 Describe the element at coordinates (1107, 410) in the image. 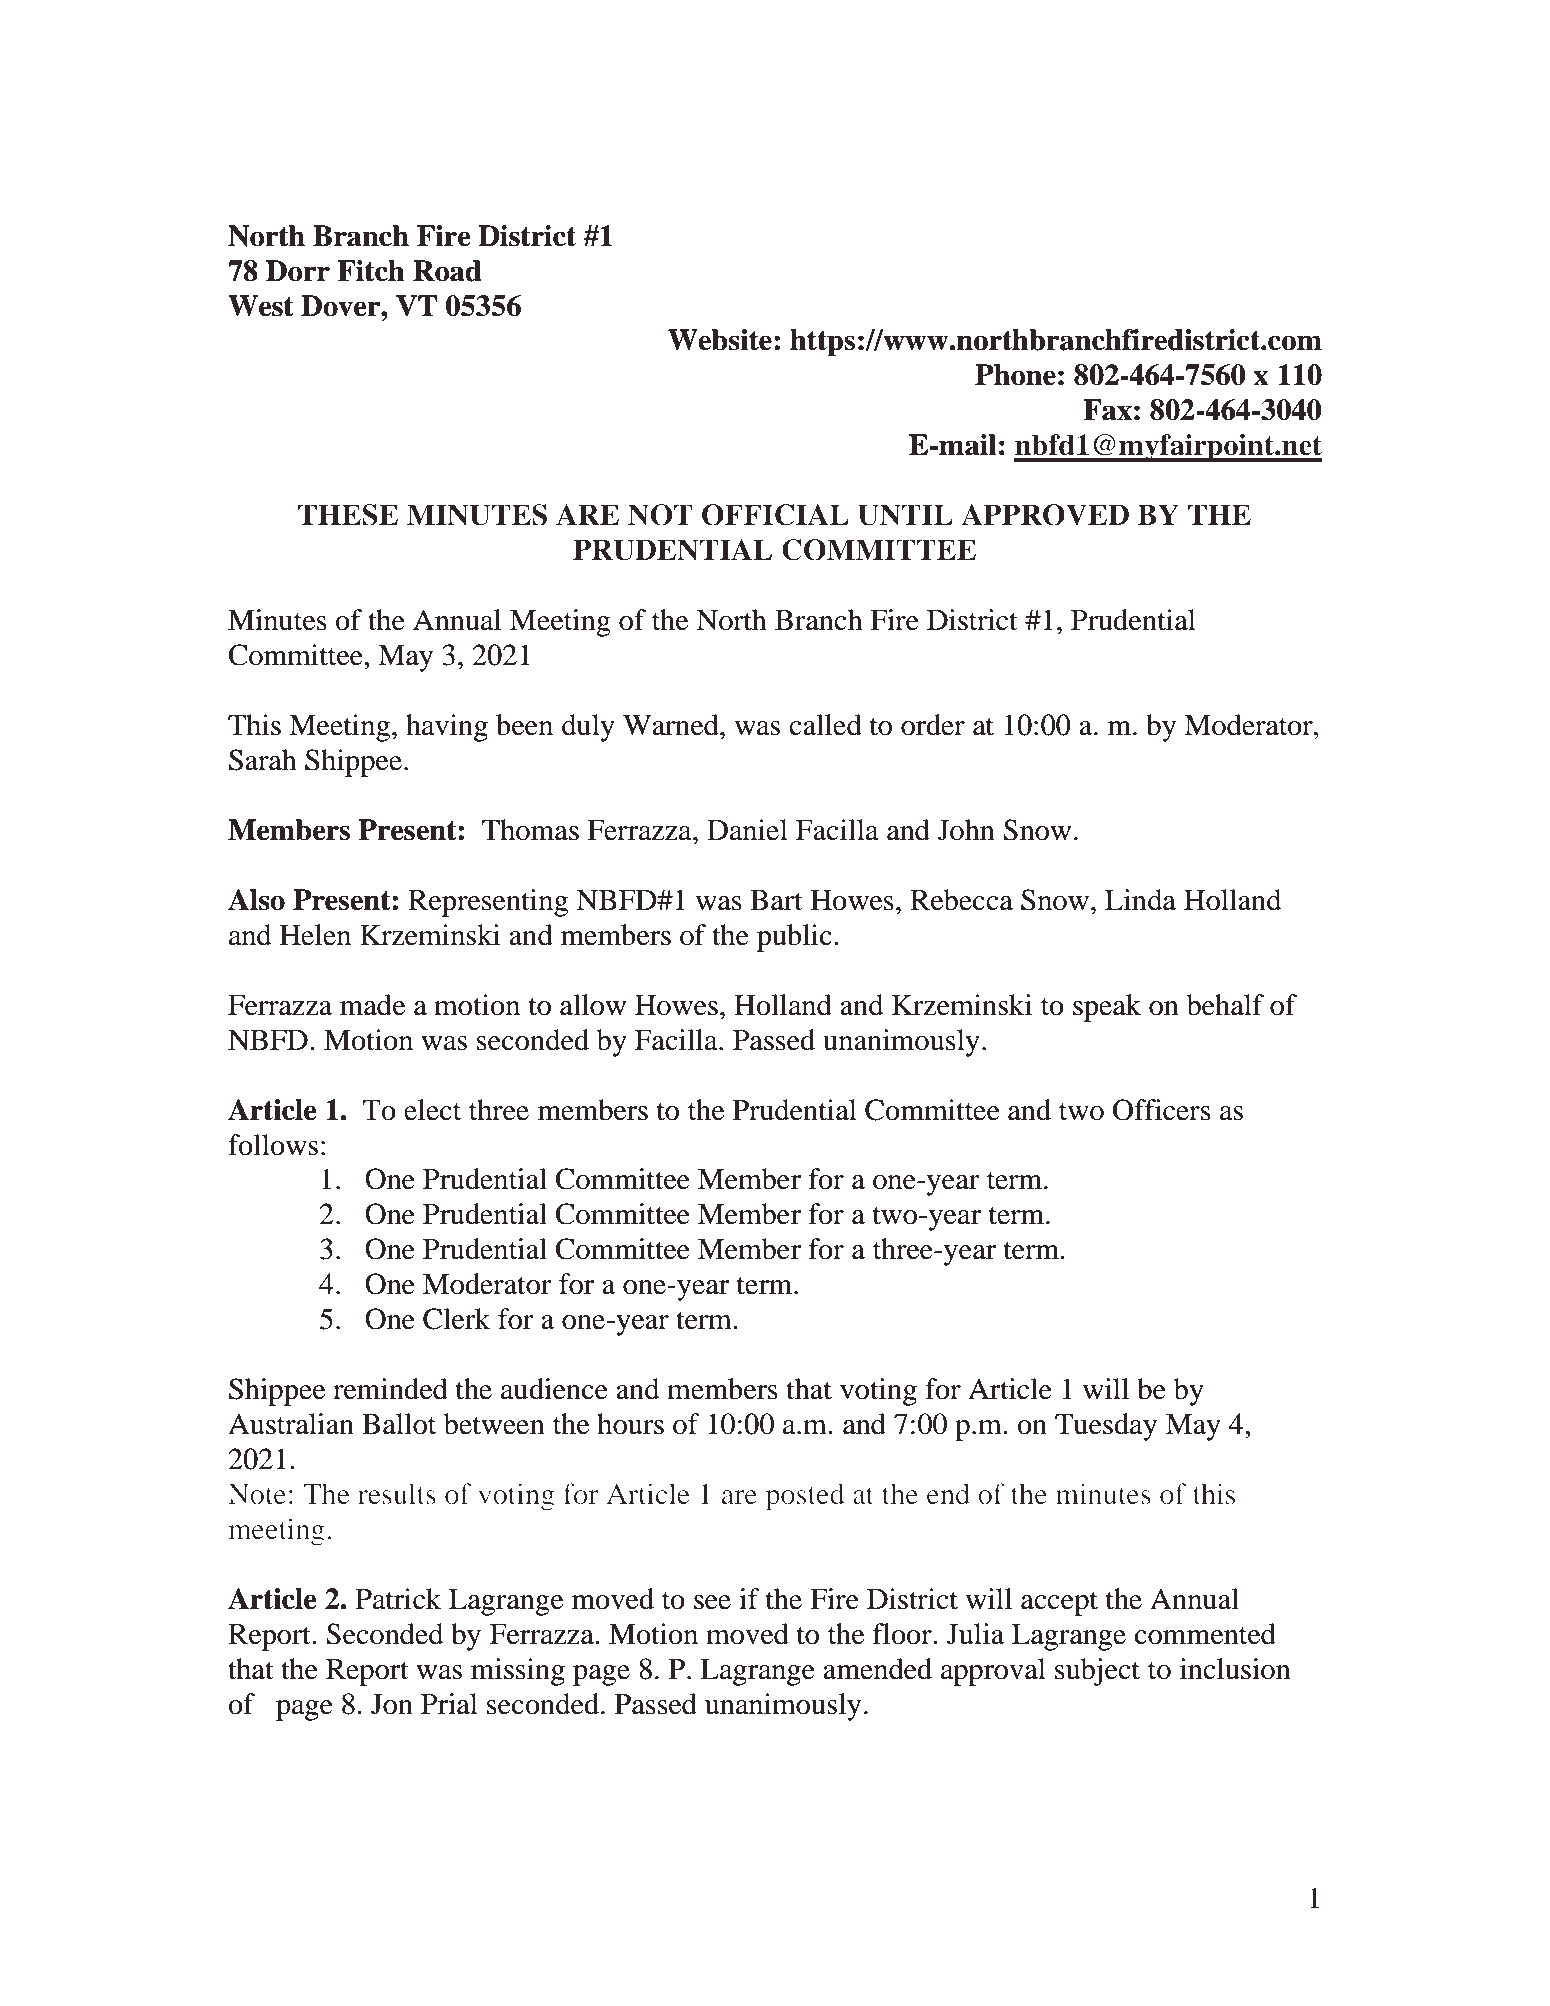

I see `Fax` at that location.
